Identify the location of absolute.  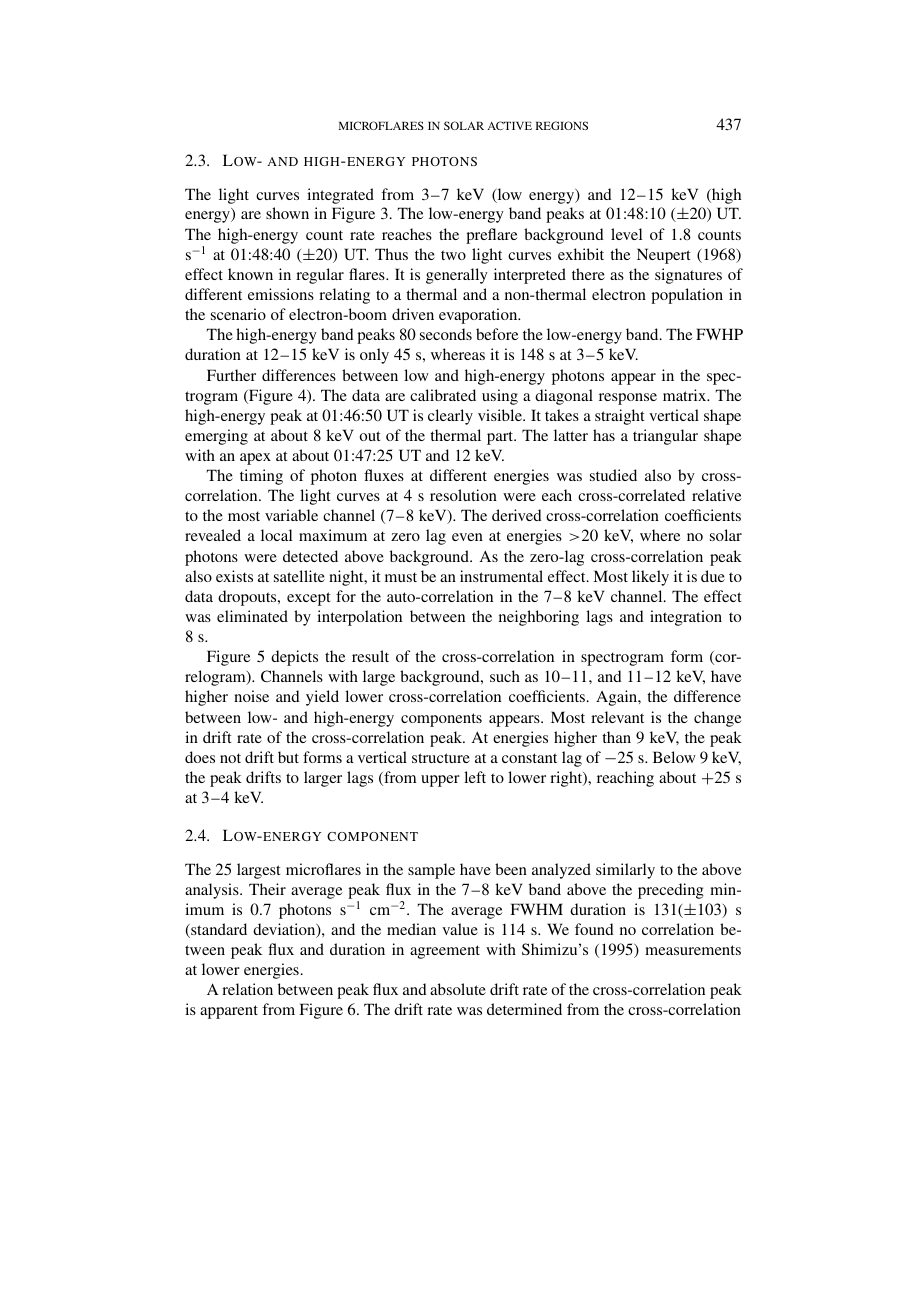
(458, 989).
